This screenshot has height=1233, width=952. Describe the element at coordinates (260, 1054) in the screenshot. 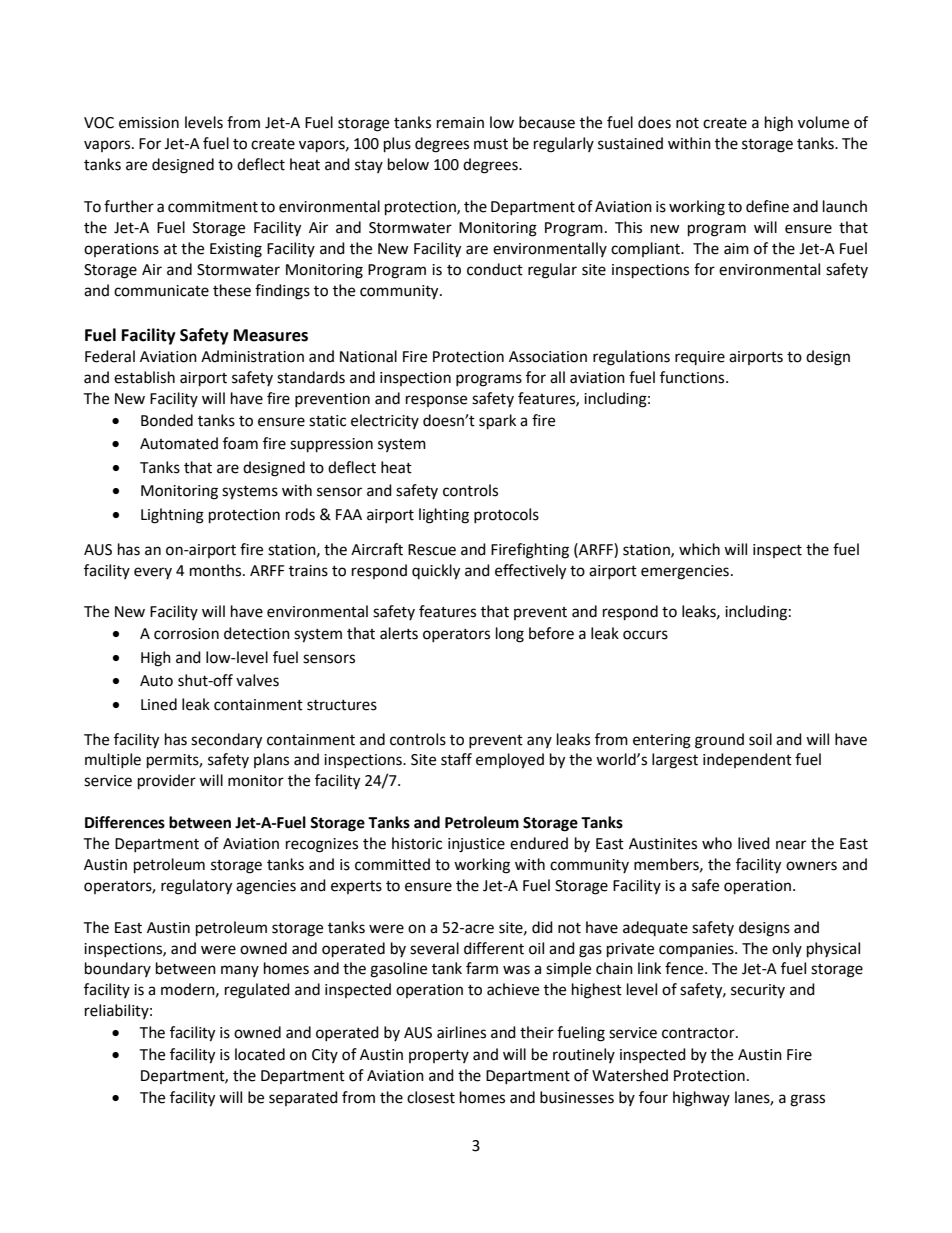

I see `located` at that location.
